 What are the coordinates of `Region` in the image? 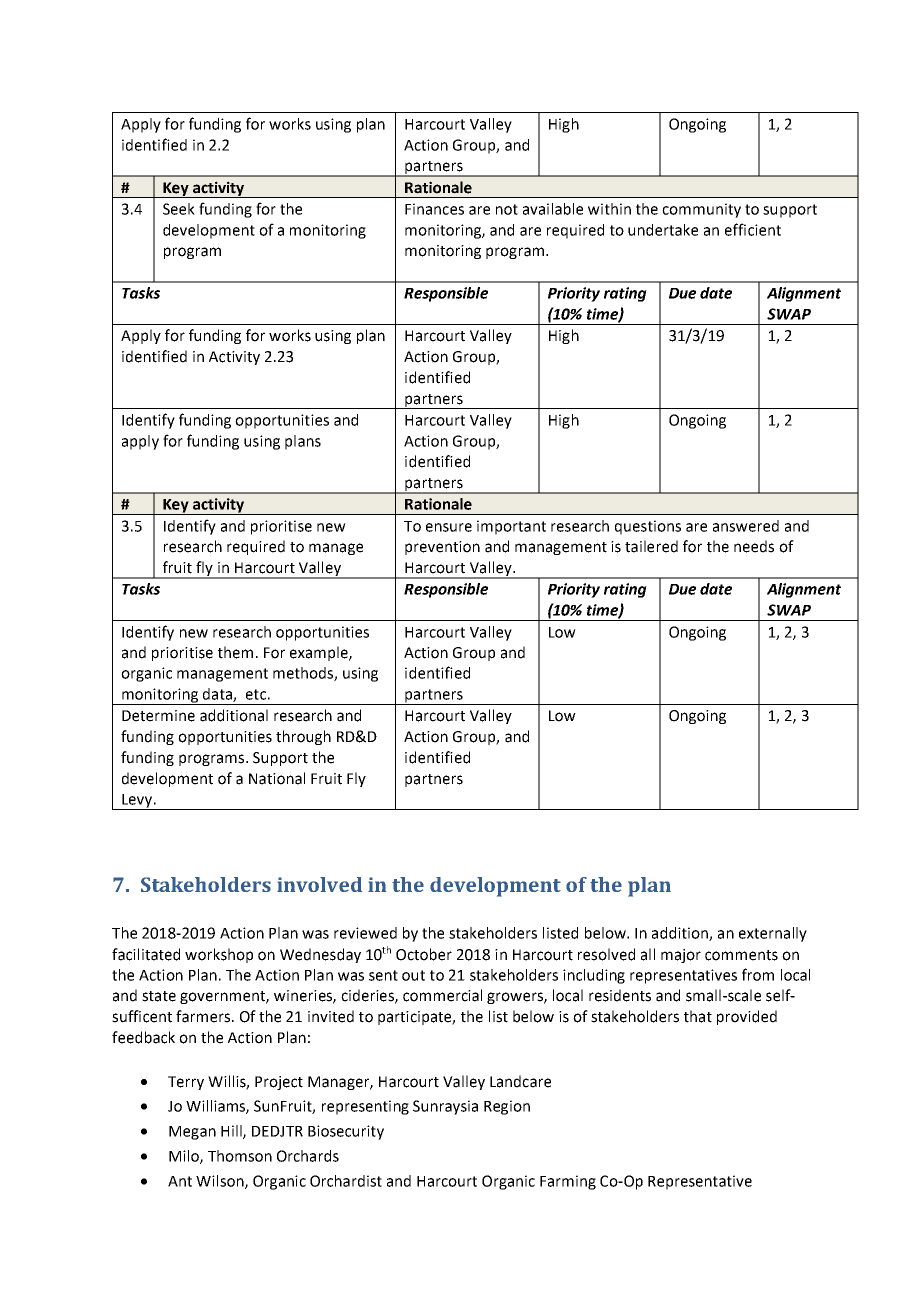 It's located at (507, 1107).
